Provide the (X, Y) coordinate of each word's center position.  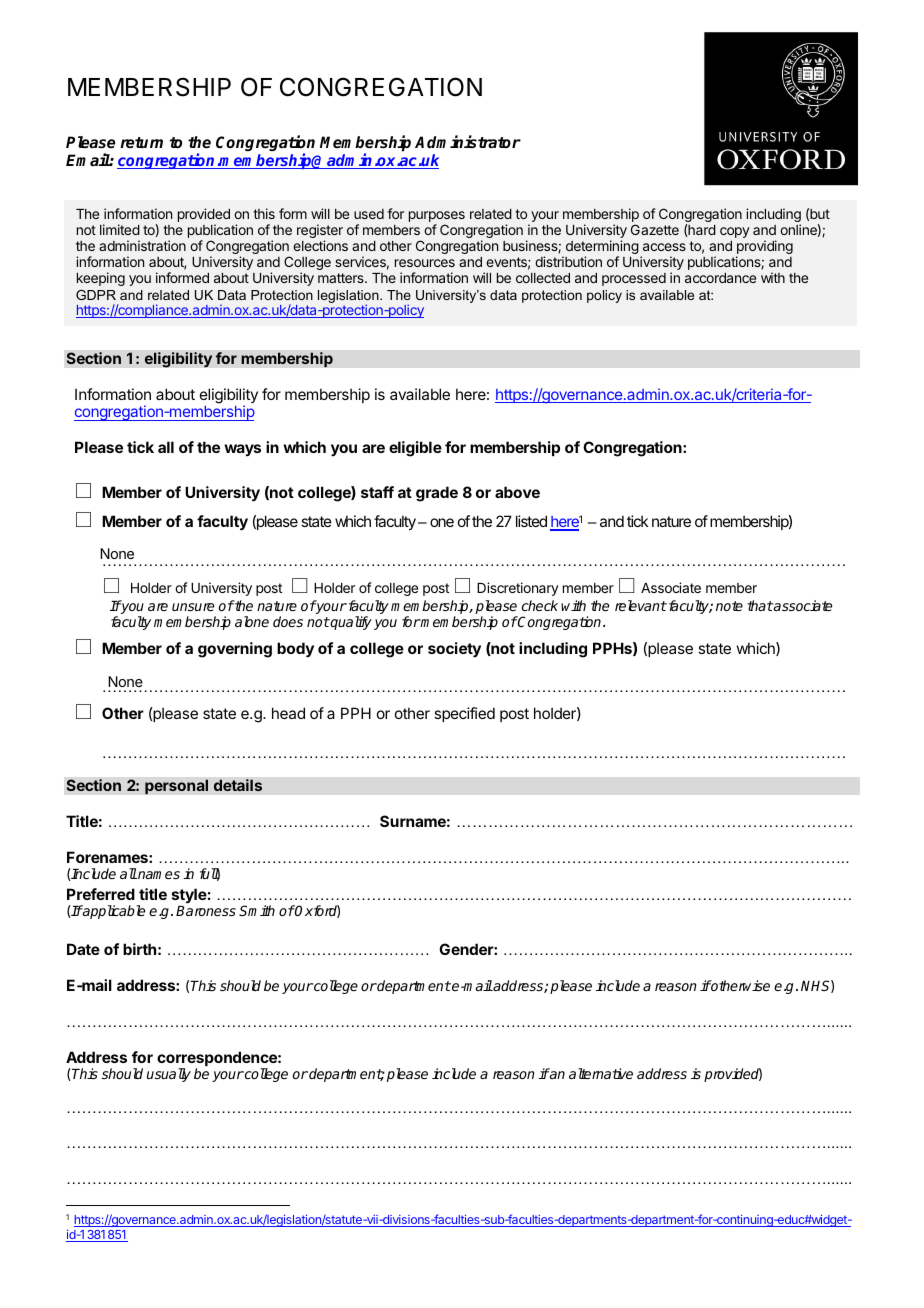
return (141, 142)
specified (464, 714)
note (729, 606)
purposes (437, 218)
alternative (601, 1073)
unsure (193, 607)
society (454, 650)
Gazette (655, 229)
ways (242, 450)
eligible (415, 449)
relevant (641, 605)
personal (176, 787)
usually (169, 1075)
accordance (720, 278)
